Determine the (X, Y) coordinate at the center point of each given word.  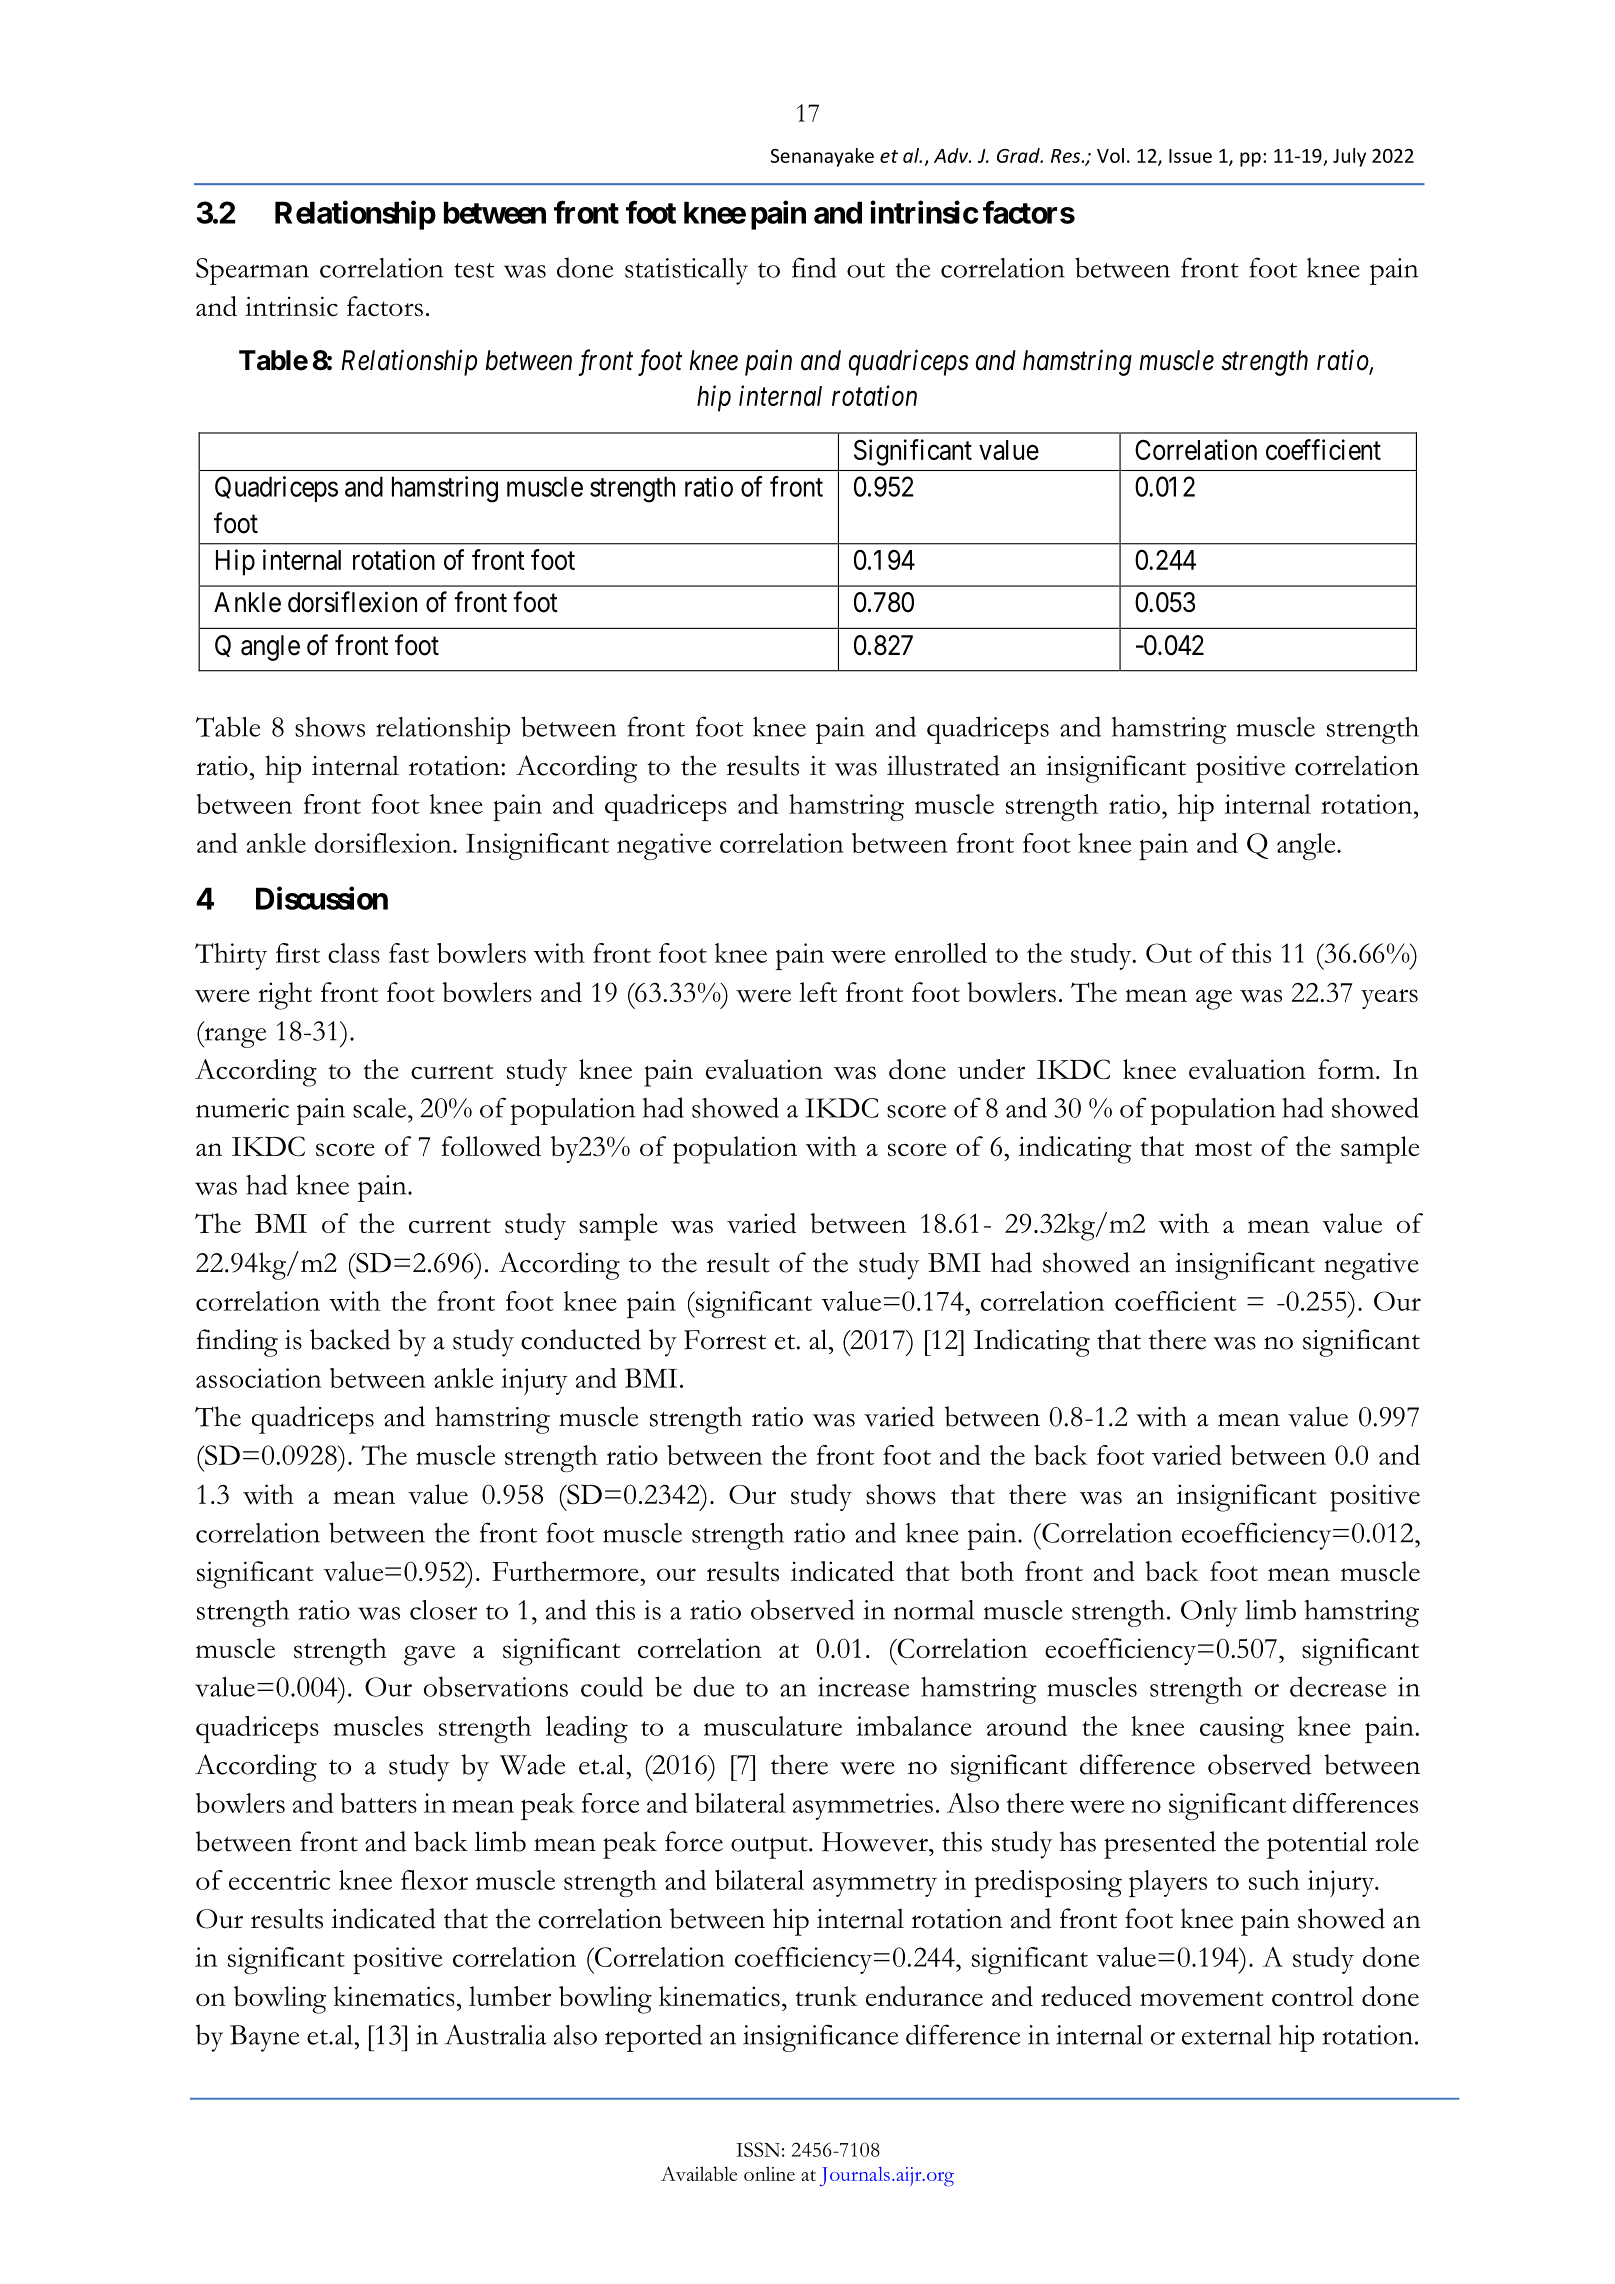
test (474, 270)
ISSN (758, 2149)
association (259, 1378)
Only (1209, 1613)
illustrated (943, 765)
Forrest (725, 1340)
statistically (686, 271)
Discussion (322, 898)
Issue (1190, 156)
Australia (495, 2034)
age (1214, 999)
